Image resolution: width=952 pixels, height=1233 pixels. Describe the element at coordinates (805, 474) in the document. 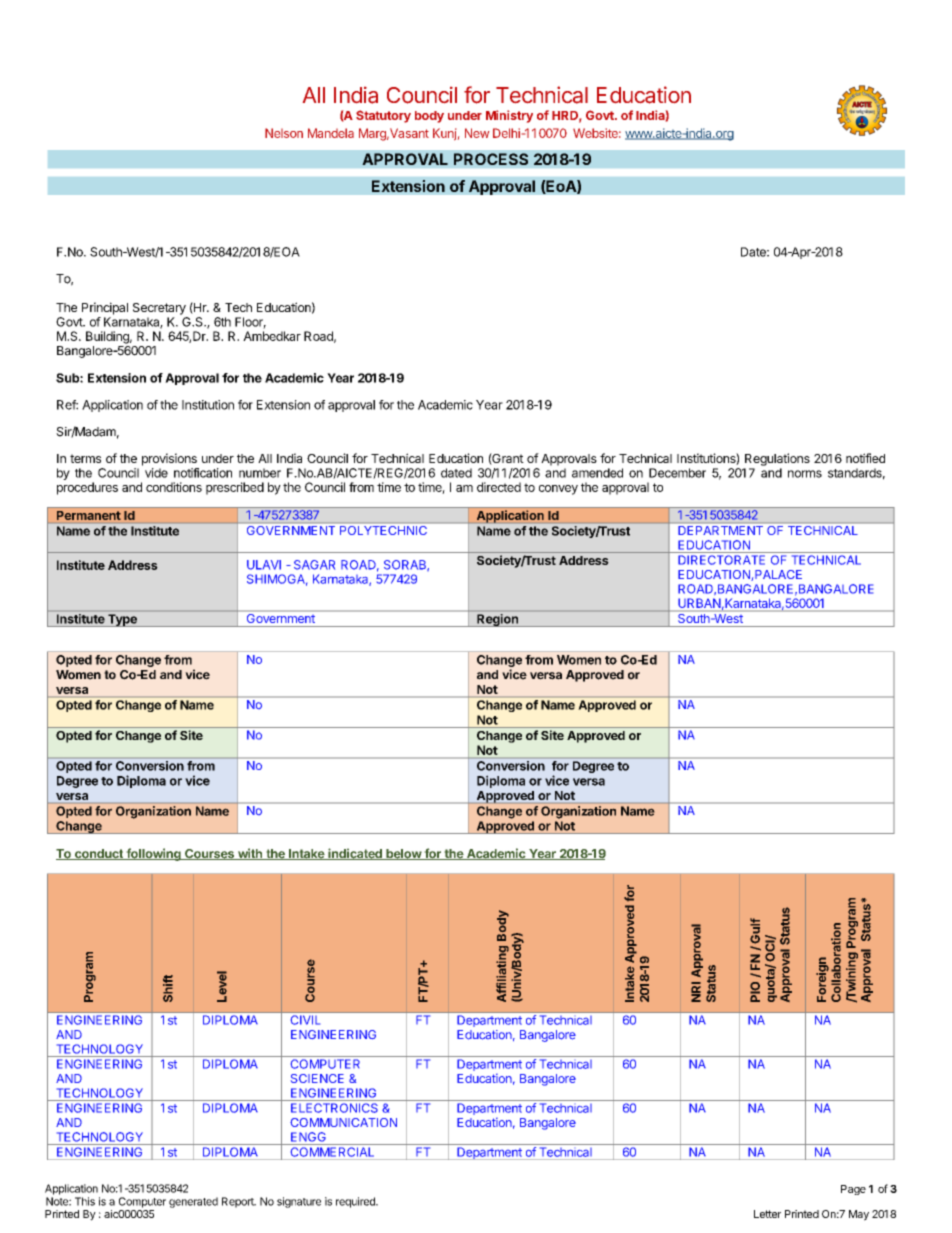

I see `norms` at that location.
